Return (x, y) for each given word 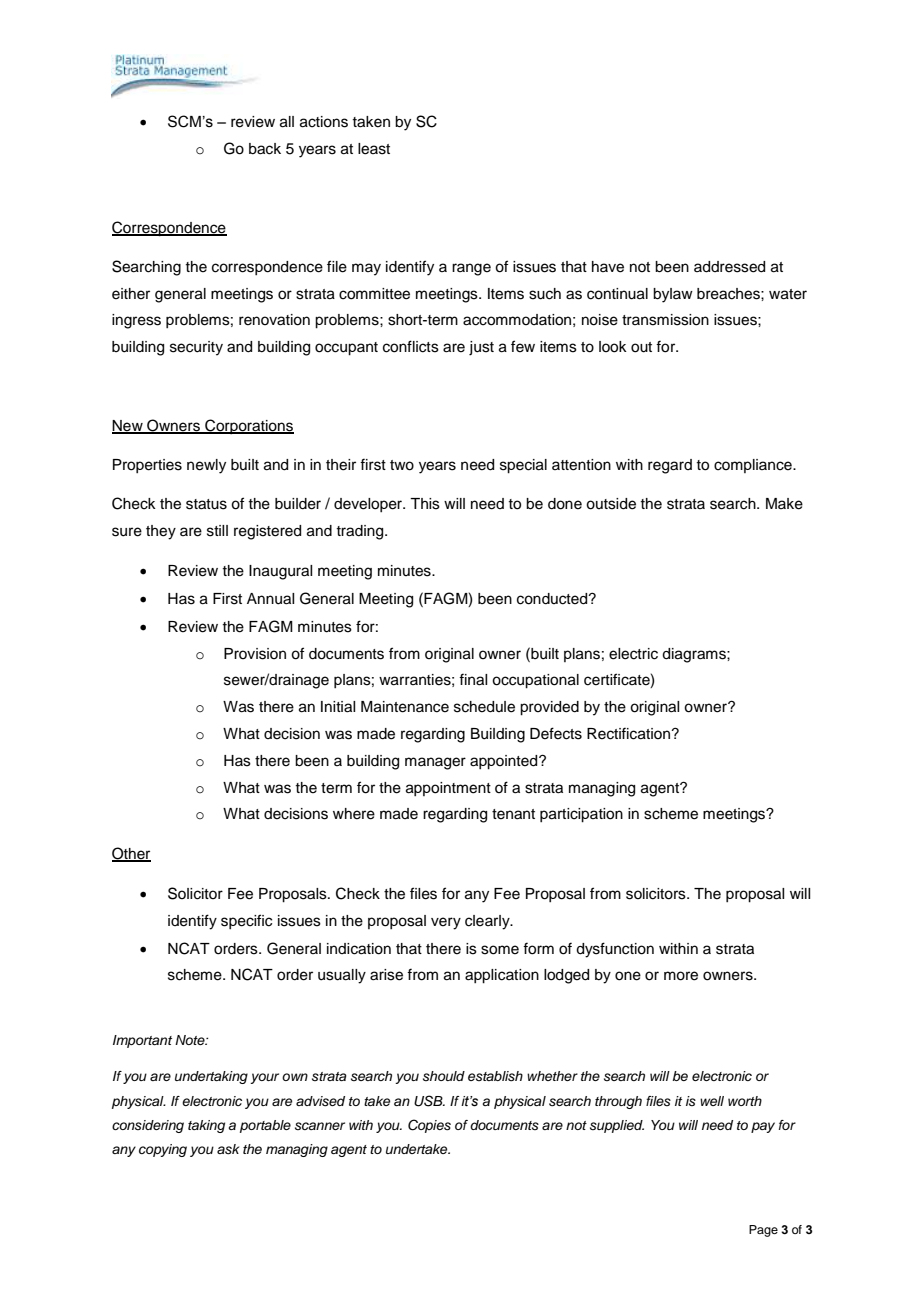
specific (246, 921)
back (265, 149)
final (473, 679)
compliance (754, 466)
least (374, 149)
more (681, 976)
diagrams (695, 655)
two (402, 465)
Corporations (248, 426)
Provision (255, 654)
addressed (729, 267)
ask (228, 1149)
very (446, 923)
